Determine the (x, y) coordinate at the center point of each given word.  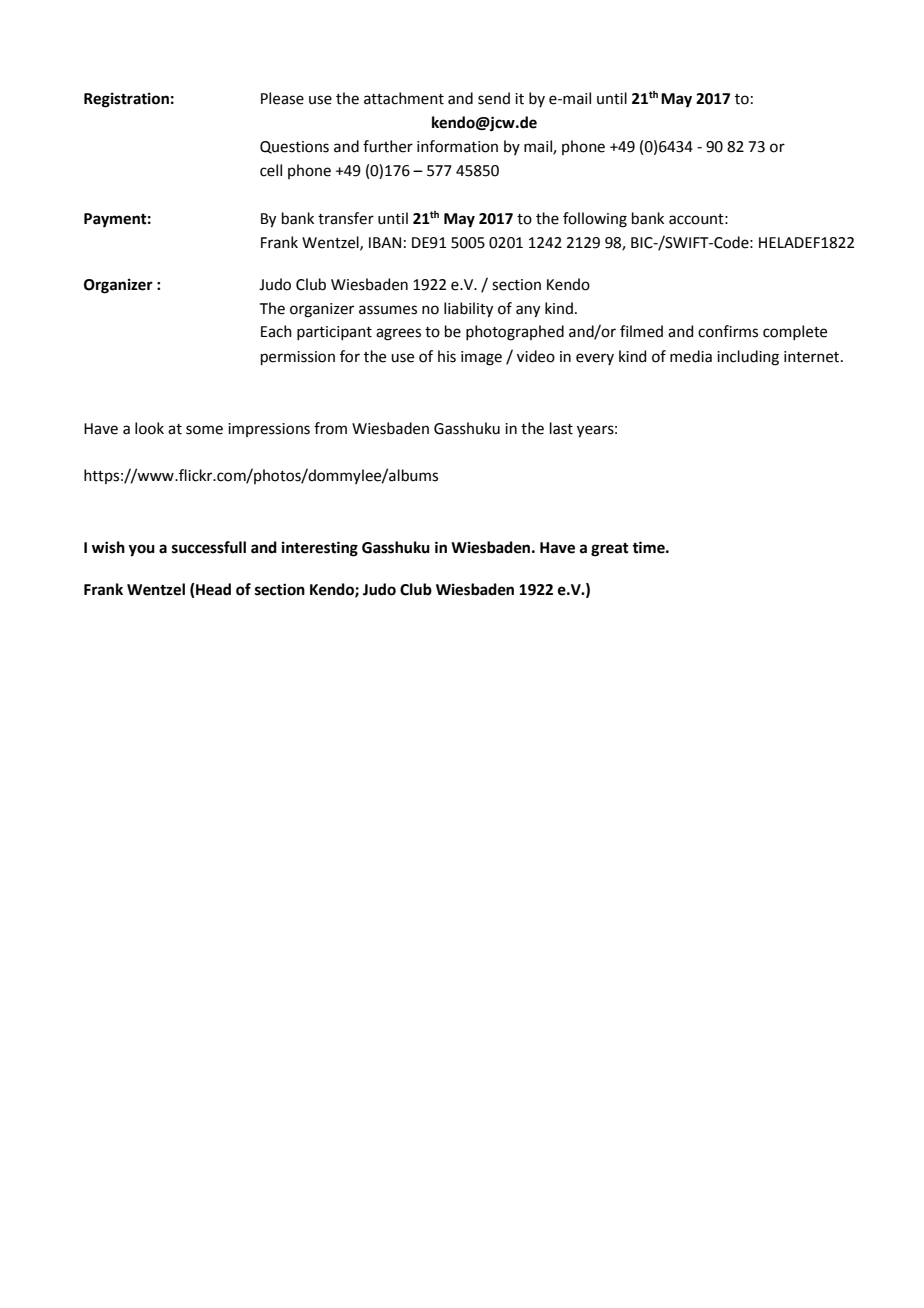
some (204, 430)
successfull (209, 547)
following (595, 220)
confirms (728, 331)
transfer (346, 218)
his (447, 356)
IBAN (385, 242)
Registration (126, 100)
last (561, 428)
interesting (320, 549)
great (610, 550)
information (457, 146)
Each (276, 331)
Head (212, 590)
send (494, 98)
